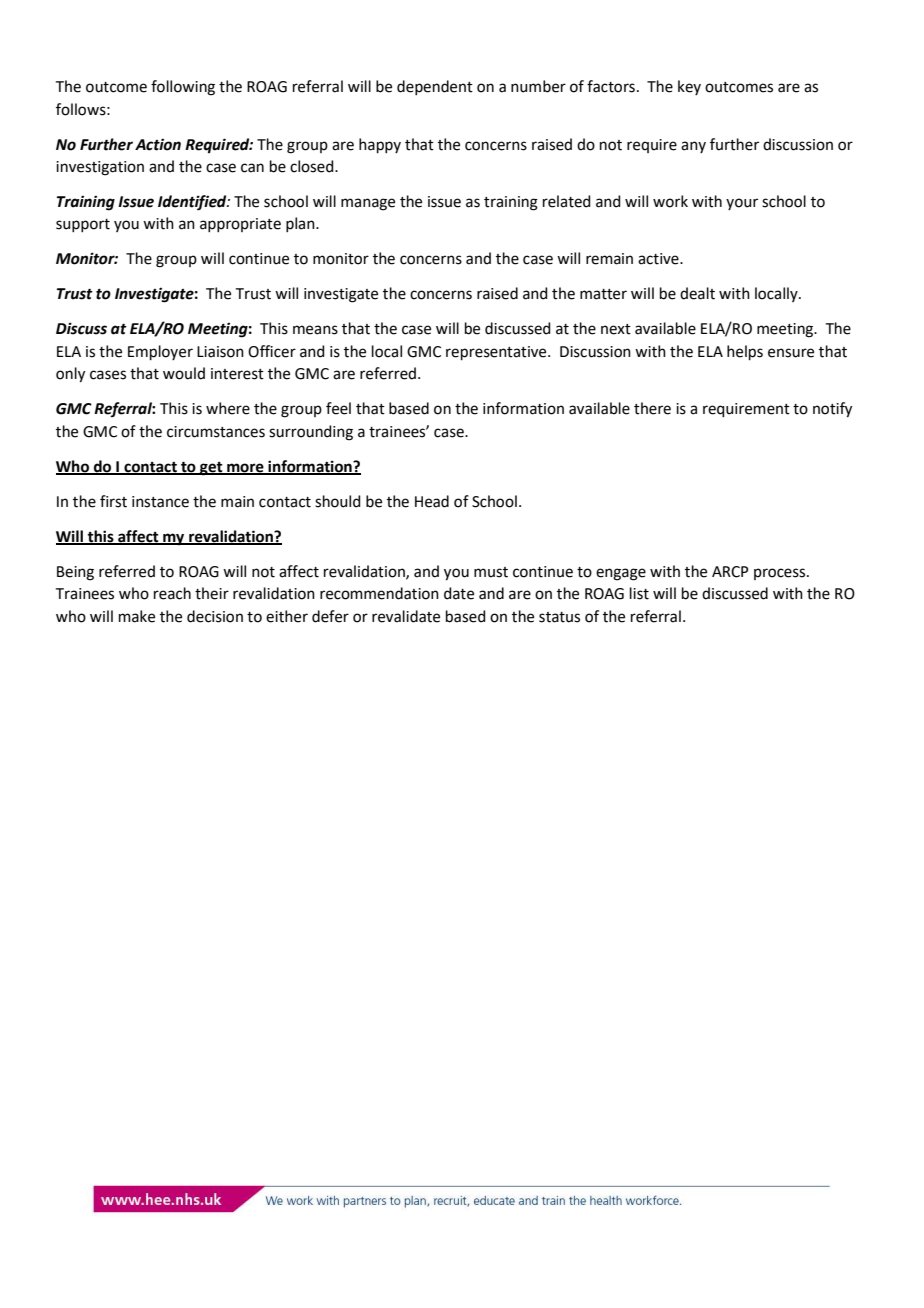 The width and height of the screenshot is (924, 1308). I want to click on dealt, so click(697, 293).
